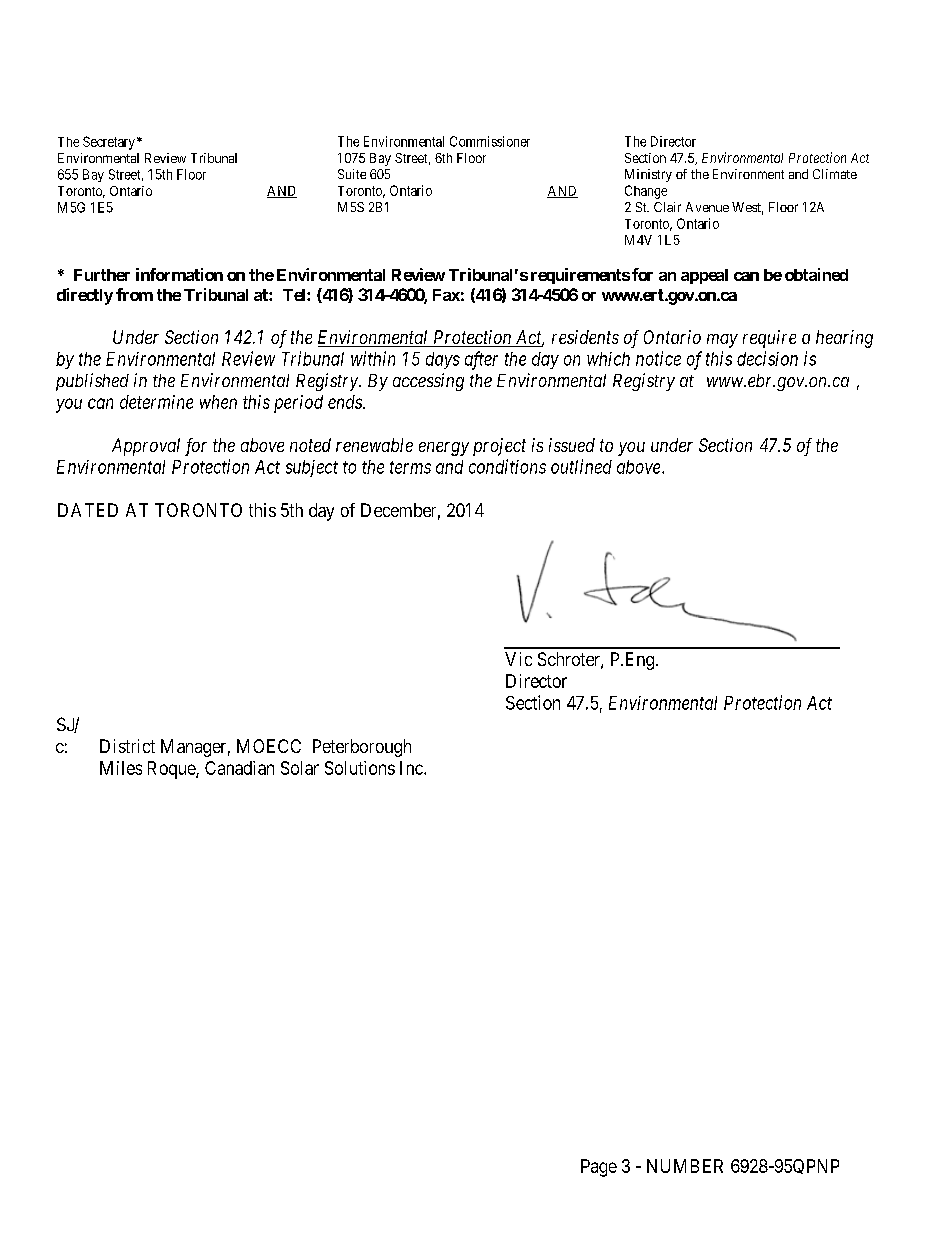 The width and height of the document is (952, 1233). Describe the element at coordinates (767, 358) in the document. I see `decision` at that location.
